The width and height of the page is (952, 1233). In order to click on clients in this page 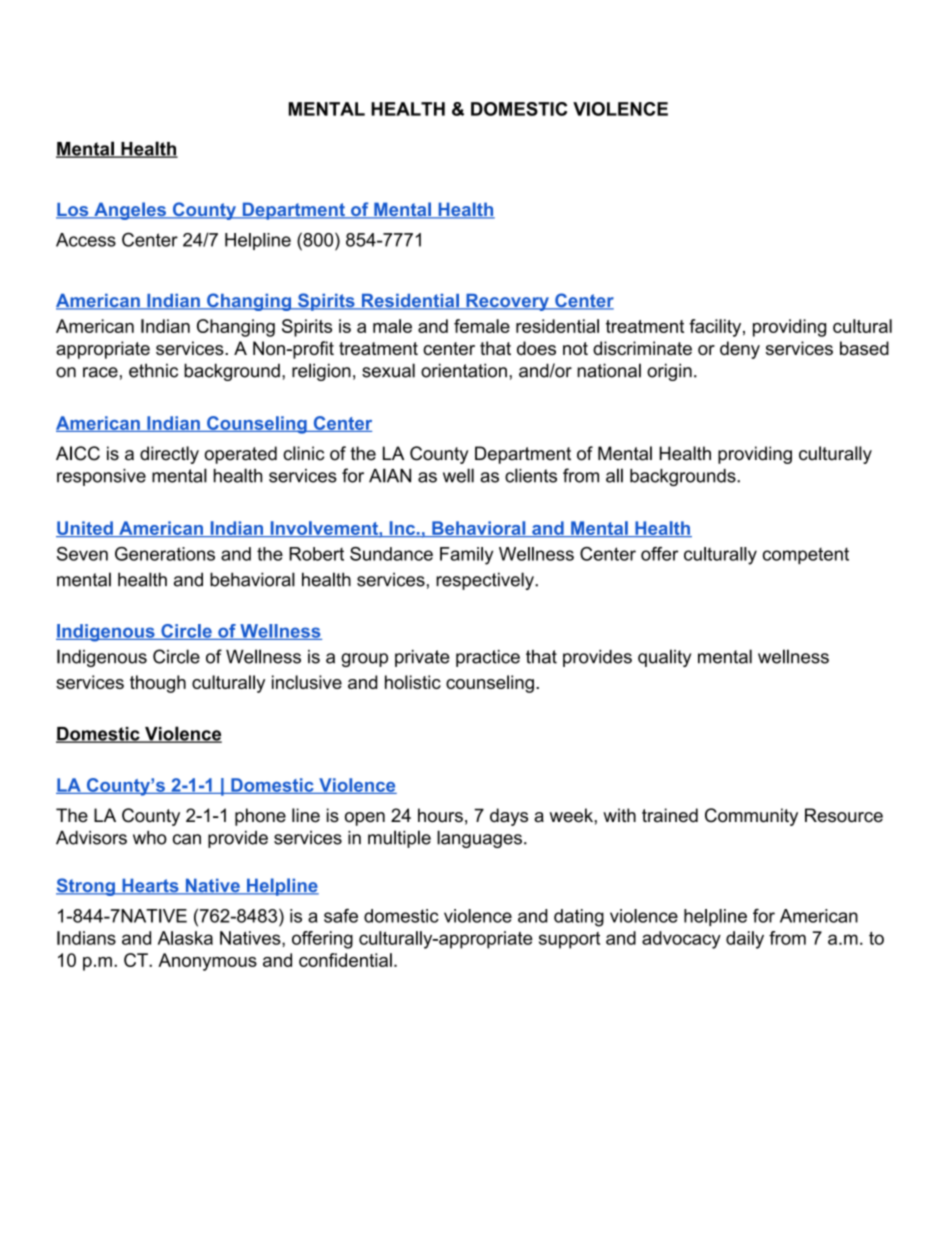, I will do `click(531, 475)`.
